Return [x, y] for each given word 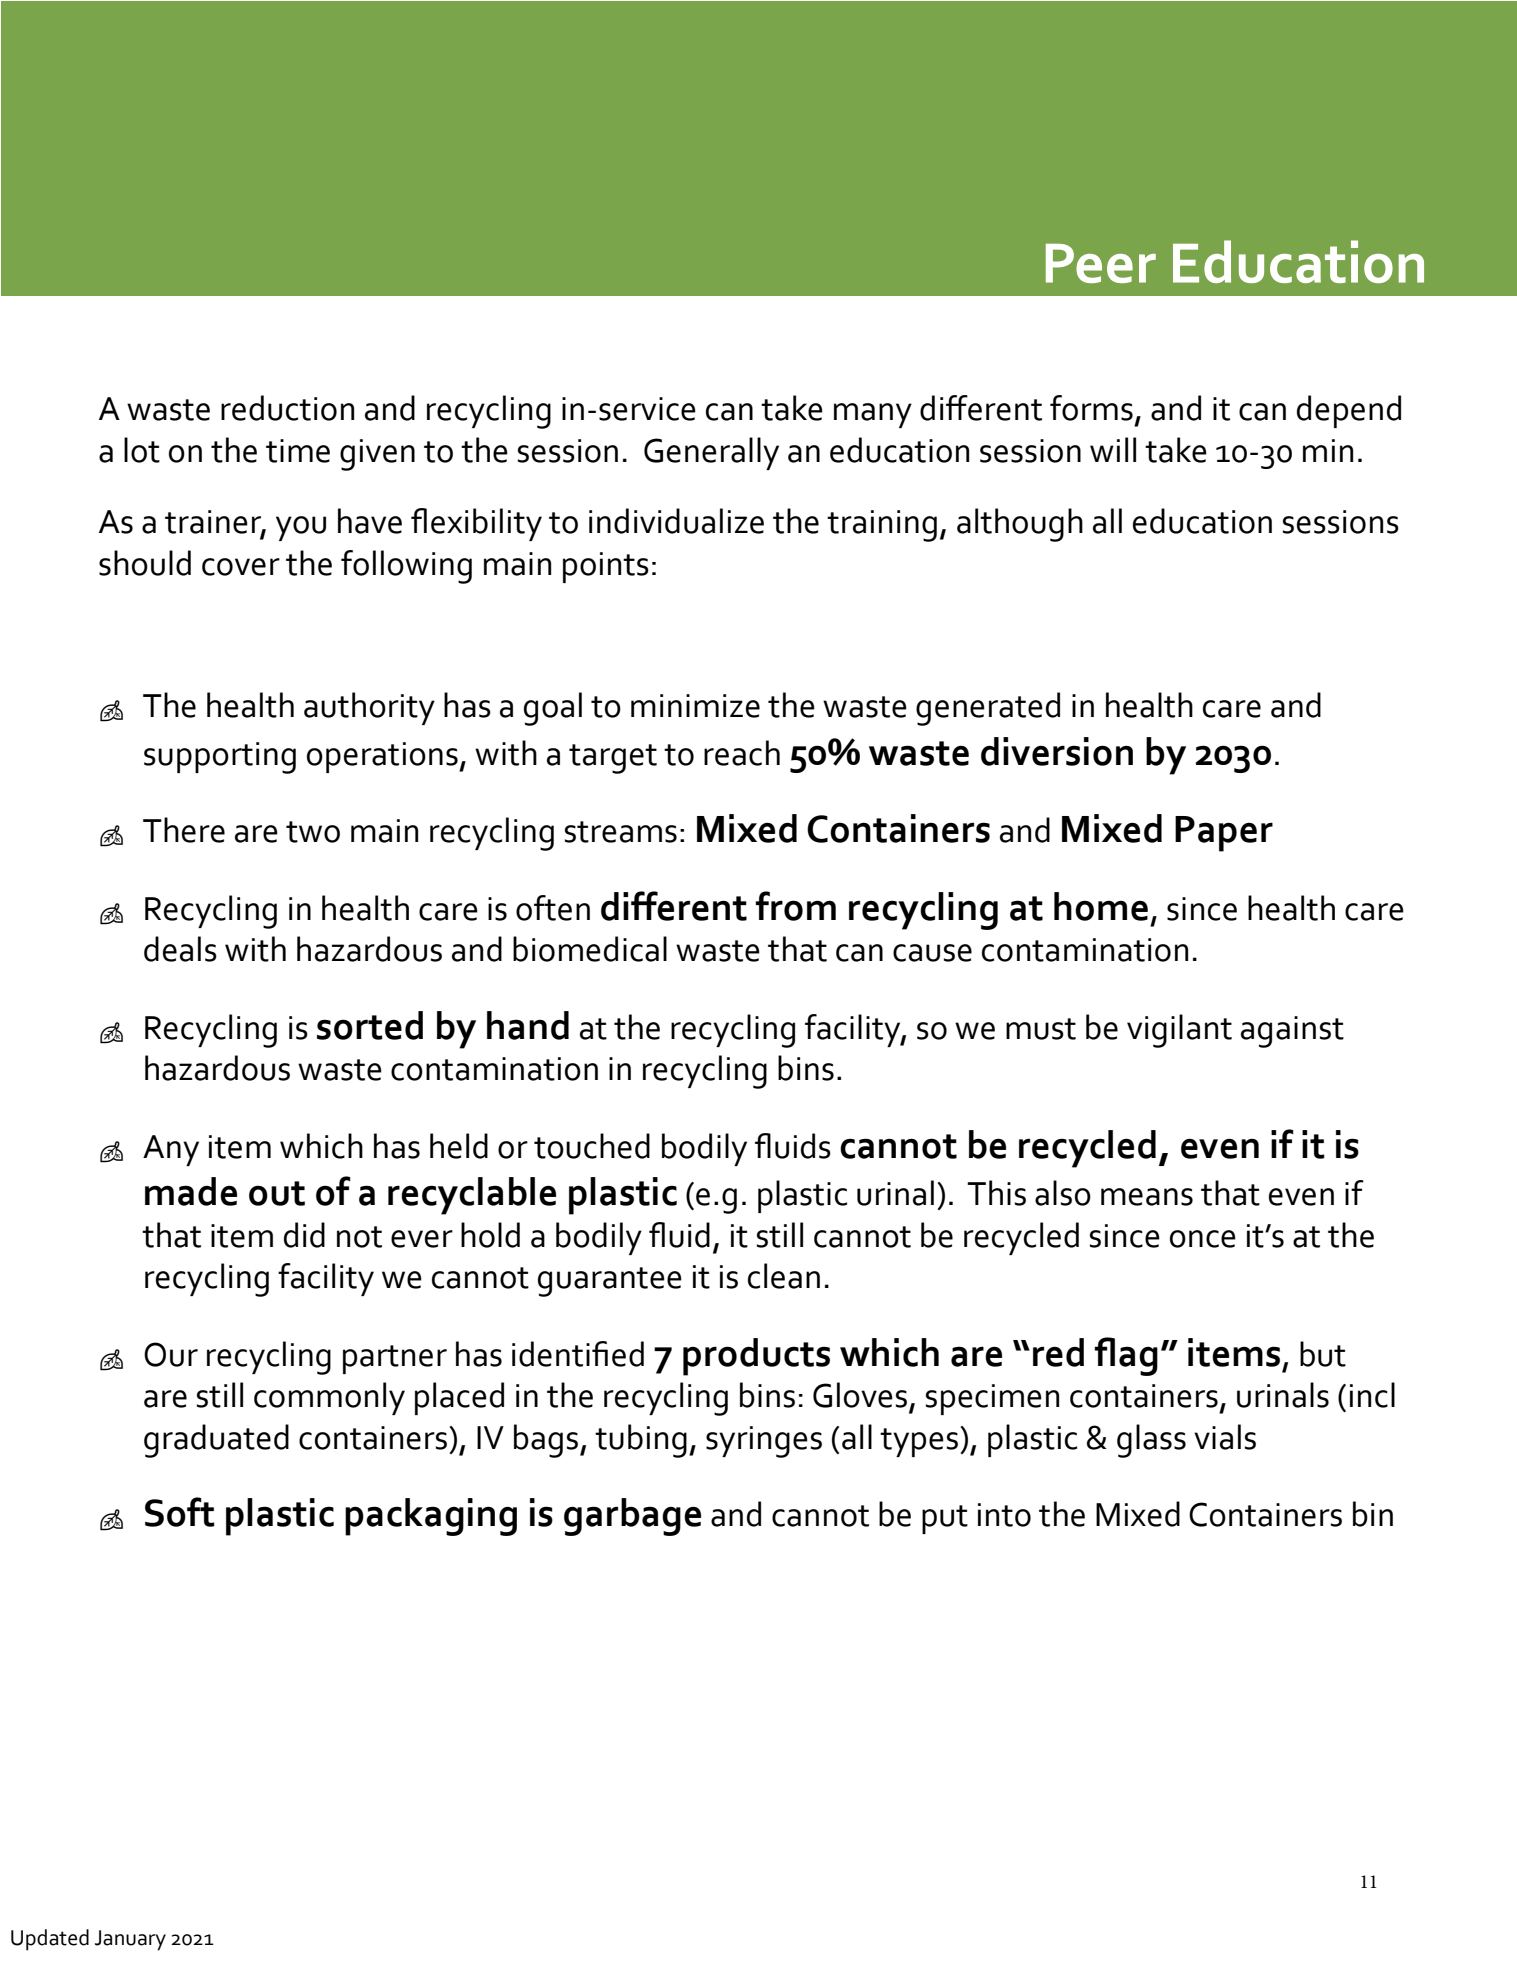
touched [592, 1146]
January [130, 1940]
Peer [1101, 263]
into [1004, 1515]
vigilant [1179, 1031]
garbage [632, 1517]
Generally [711, 453]
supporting [220, 758]
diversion [1057, 751]
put [945, 1519]
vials [1225, 1437]
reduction [287, 408]
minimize [695, 706]
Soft [180, 1512]
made [191, 1191]
